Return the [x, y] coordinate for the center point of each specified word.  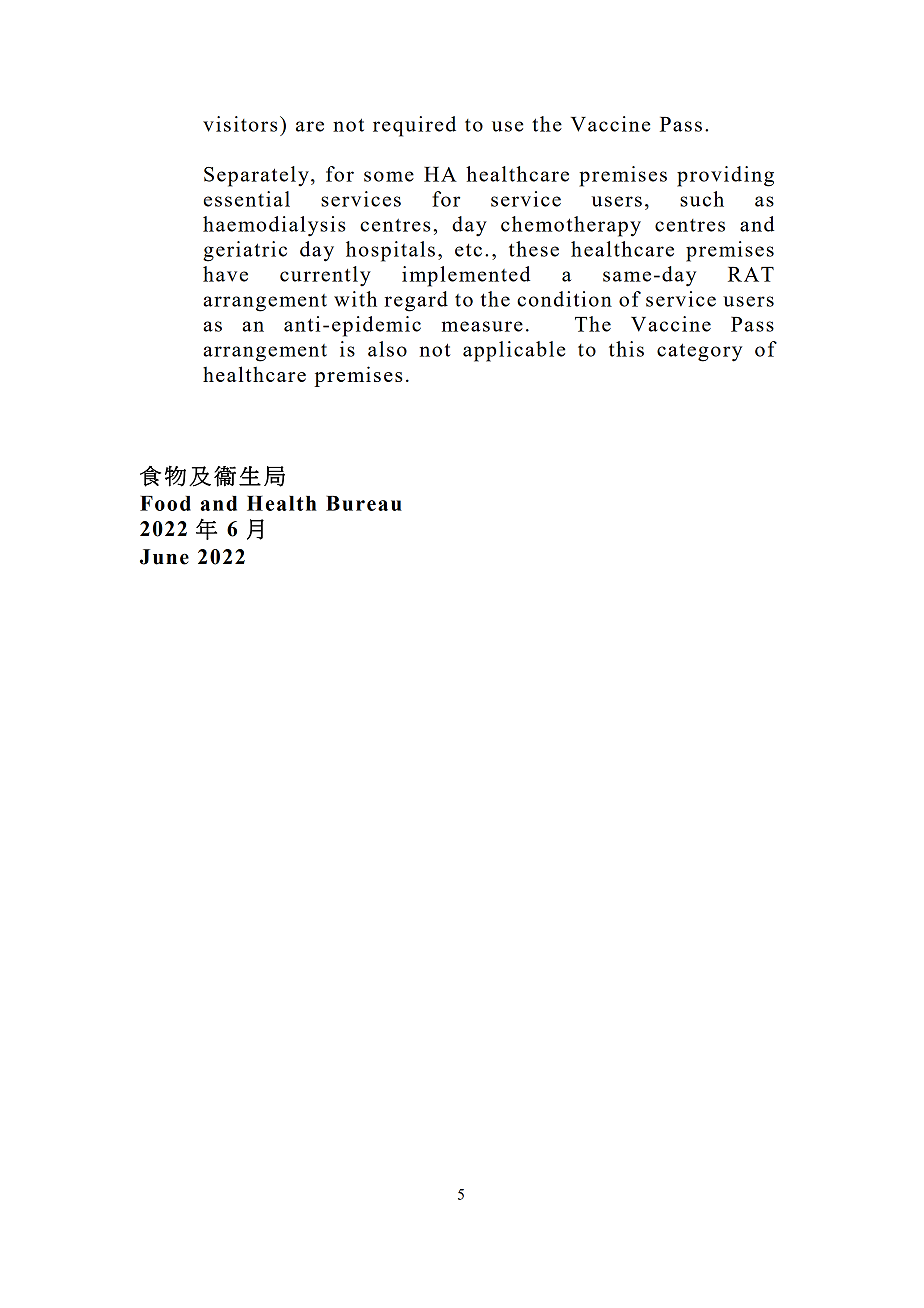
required [414, 126]
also [387, 349]
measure [482, 326]
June [164, 557]
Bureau [364, 503]
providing [725, 176]
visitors [240, 124]
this [626, 349]
